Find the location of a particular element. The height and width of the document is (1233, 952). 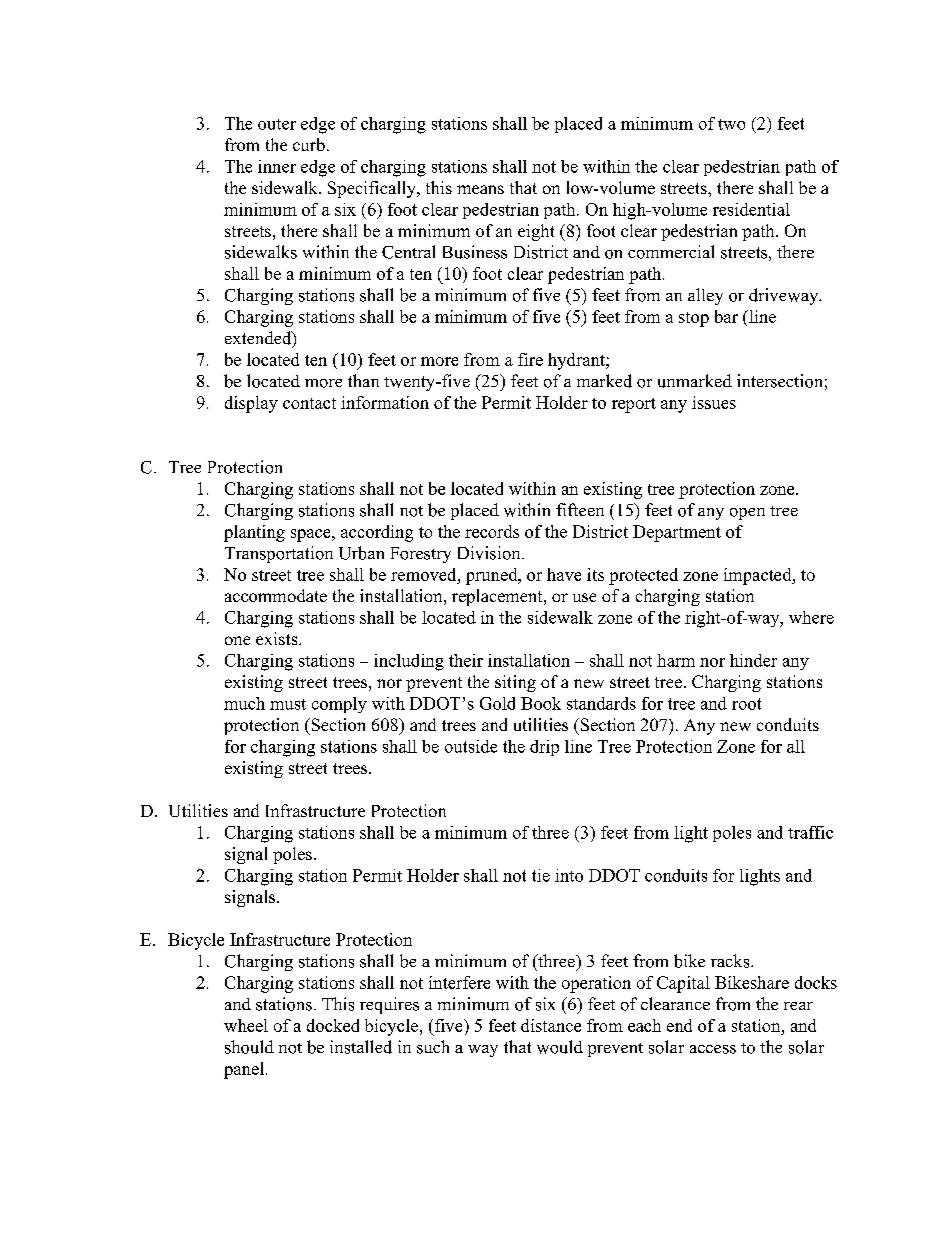

distance is located at coordinates (551, 1025).
